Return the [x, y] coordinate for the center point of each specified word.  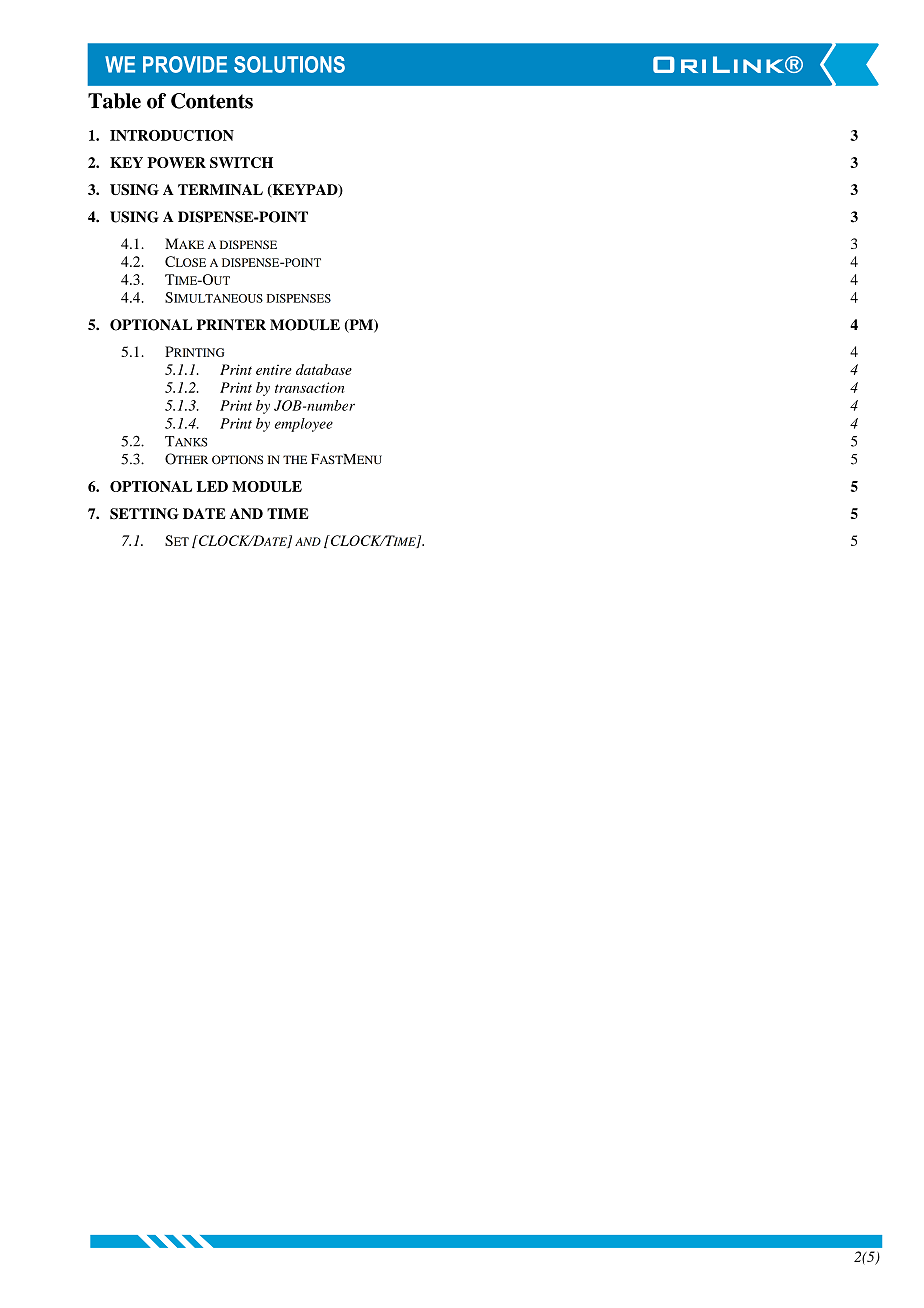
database [324, 369]
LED [212, 486]
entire [274, 370]
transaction [310, 387]
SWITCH [241, 162]
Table [114, 101]
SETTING [144, 514]
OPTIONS [237, 459]
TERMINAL [220, 189]
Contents [212, 101]
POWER [176, 162]
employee [304, 425]
